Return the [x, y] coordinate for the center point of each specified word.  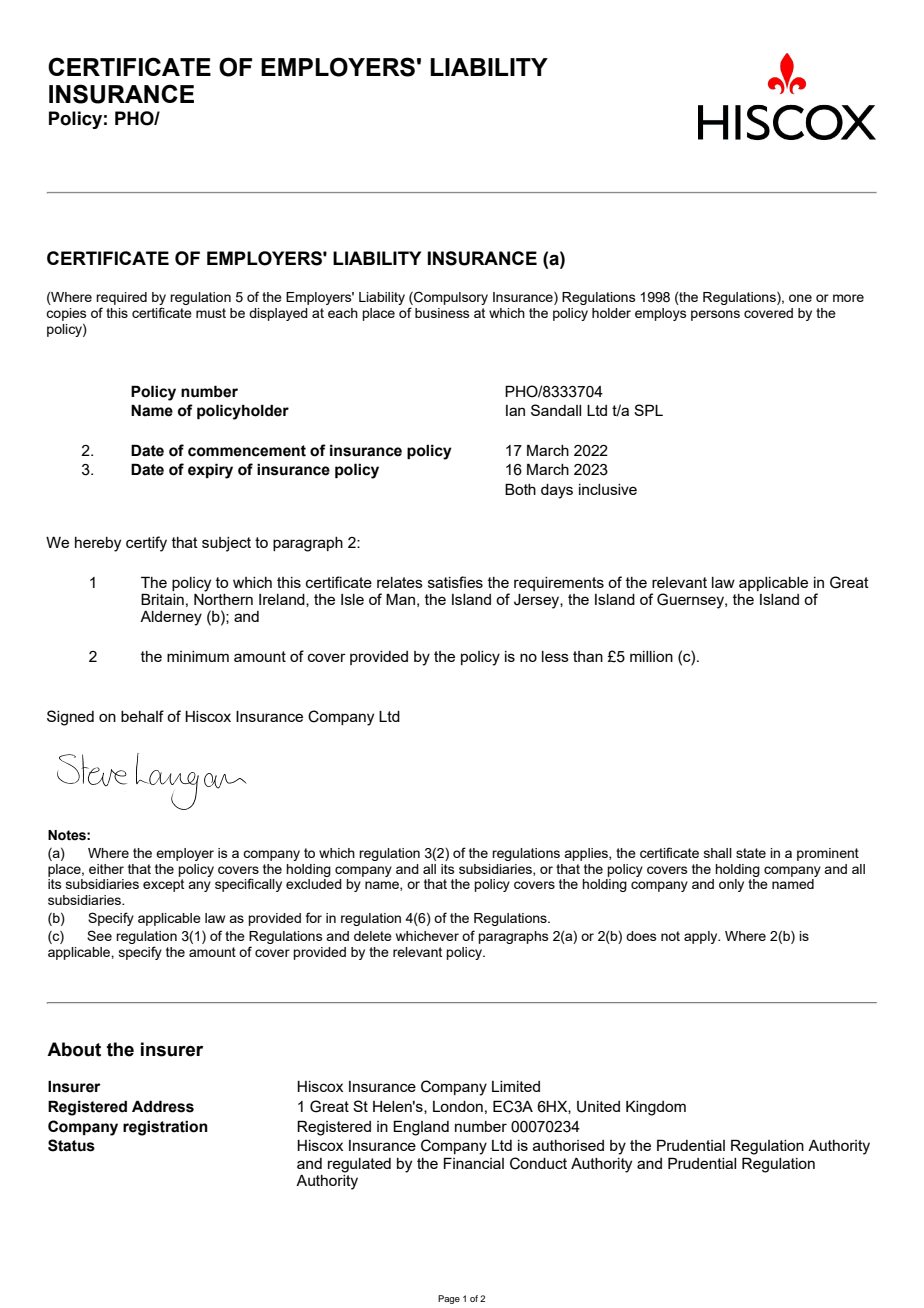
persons [715, 315]
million [651, 656]
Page [449, 1299]
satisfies [455, 582]
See [99, 935]
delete [373, 936]
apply [702, 937]
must [211, 313]
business [442, 313]
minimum [198, 656]
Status [71, 1145]
